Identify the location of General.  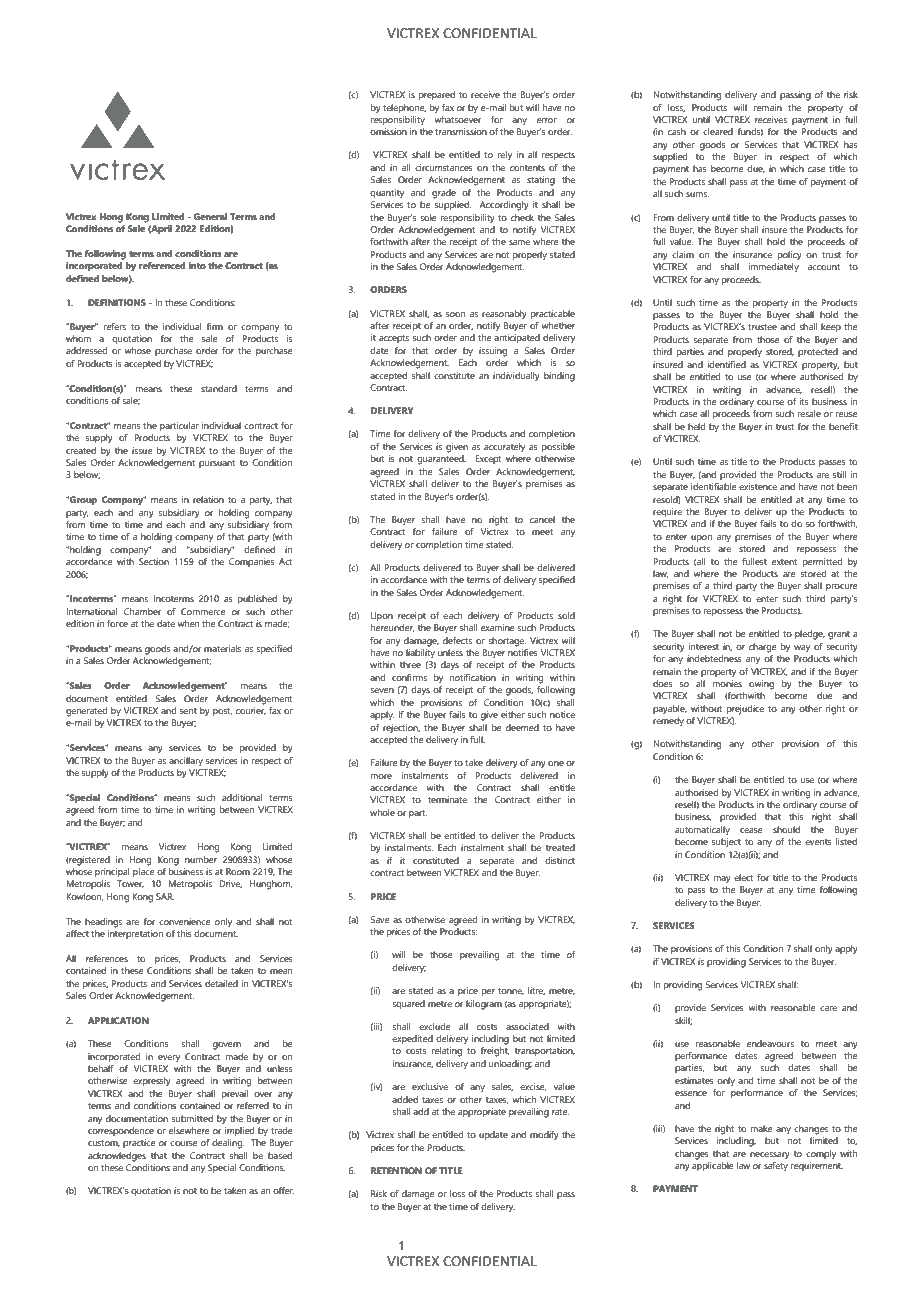
(210, 216).
